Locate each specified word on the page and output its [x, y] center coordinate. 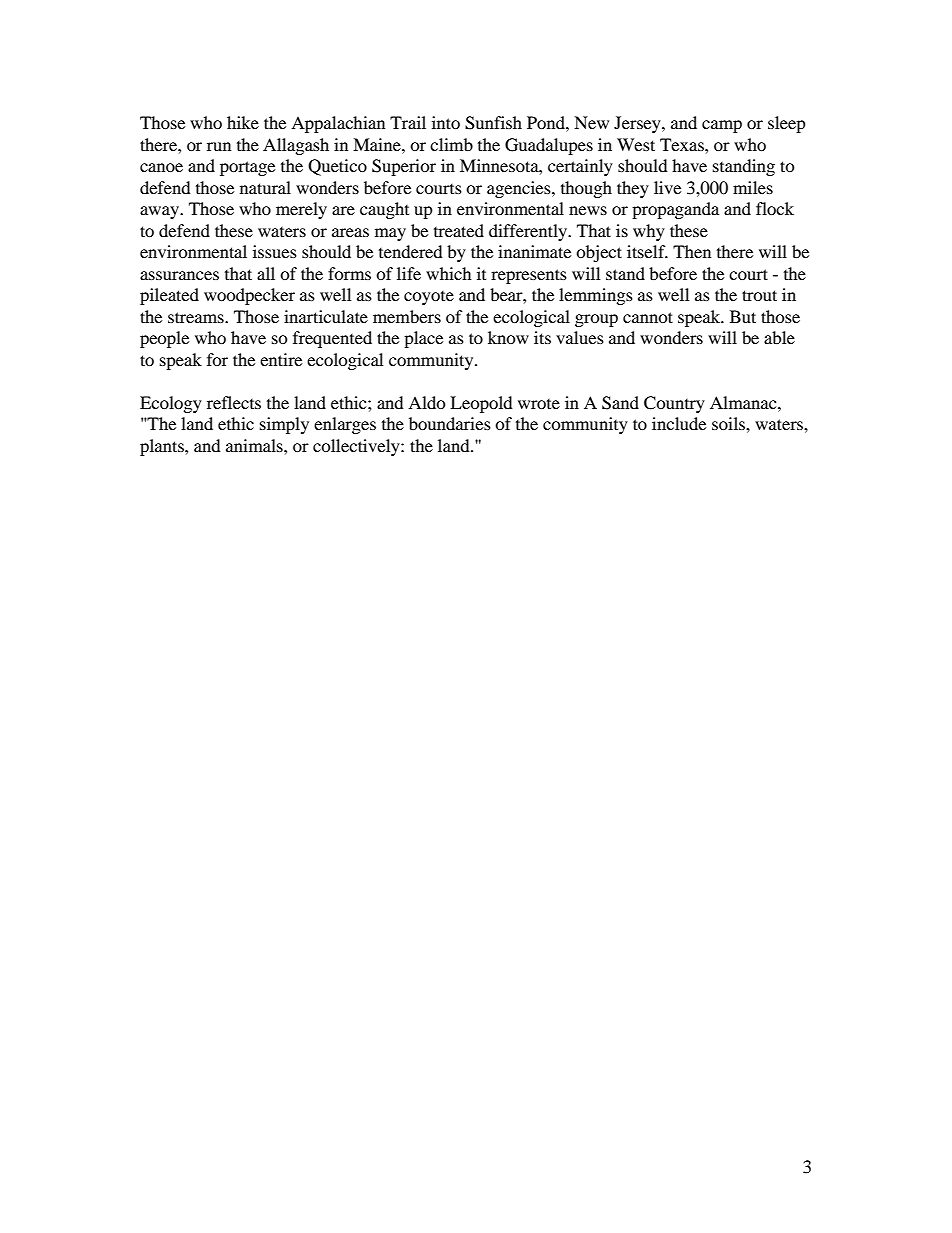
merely [301, 210]
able [779, 337]
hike [243, 122]
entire [281, 359]
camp [722, 126]
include [679, 423]
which [449, 273]
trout [759, 295]
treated [459, 230]
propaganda [675, 210]
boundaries [450, 423]
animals [255, 445]
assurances [179, 275]
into [446, 122]
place [423, 339]
